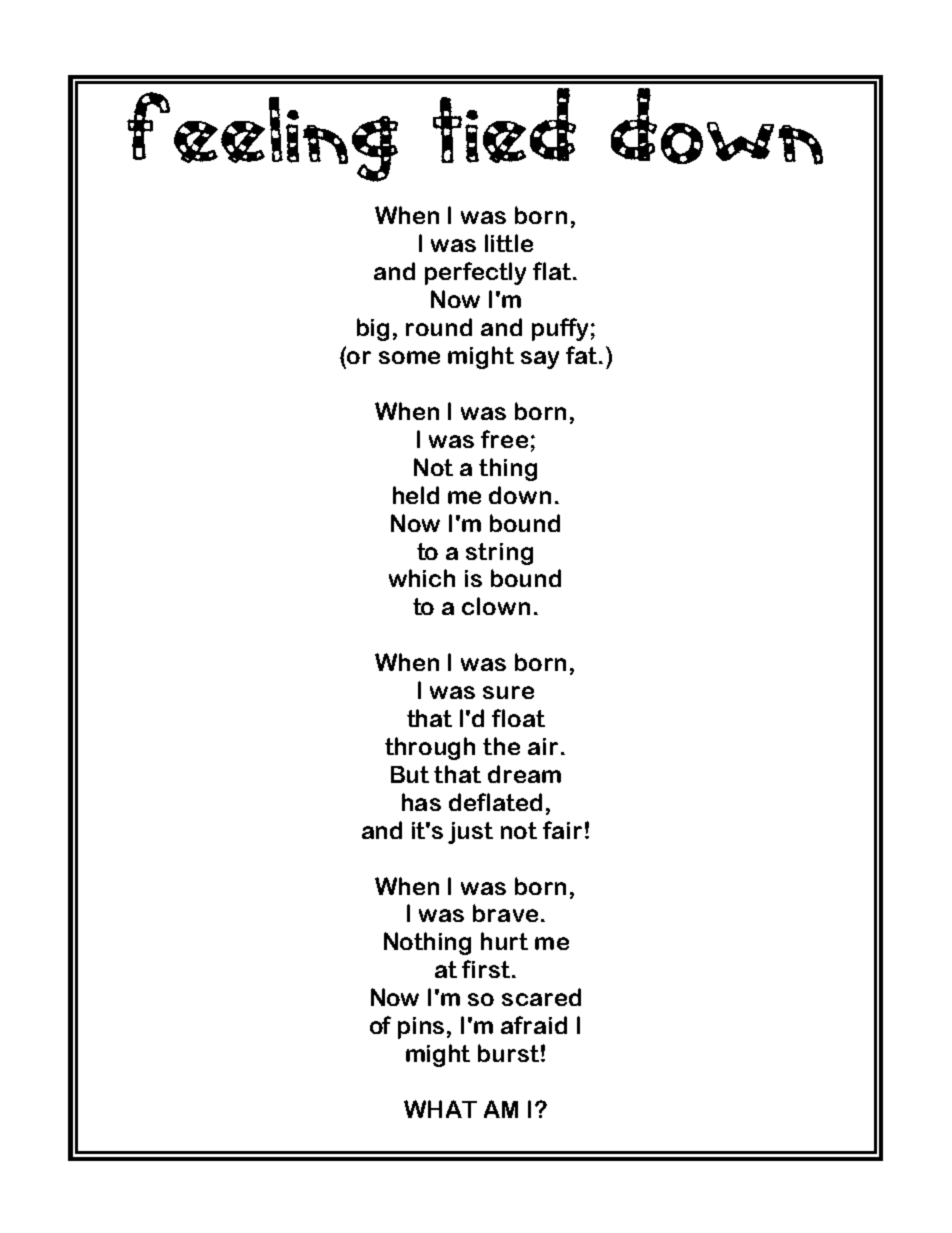 This document has width=952, height=1233. I want to click on Tied, so click(504, 125).
